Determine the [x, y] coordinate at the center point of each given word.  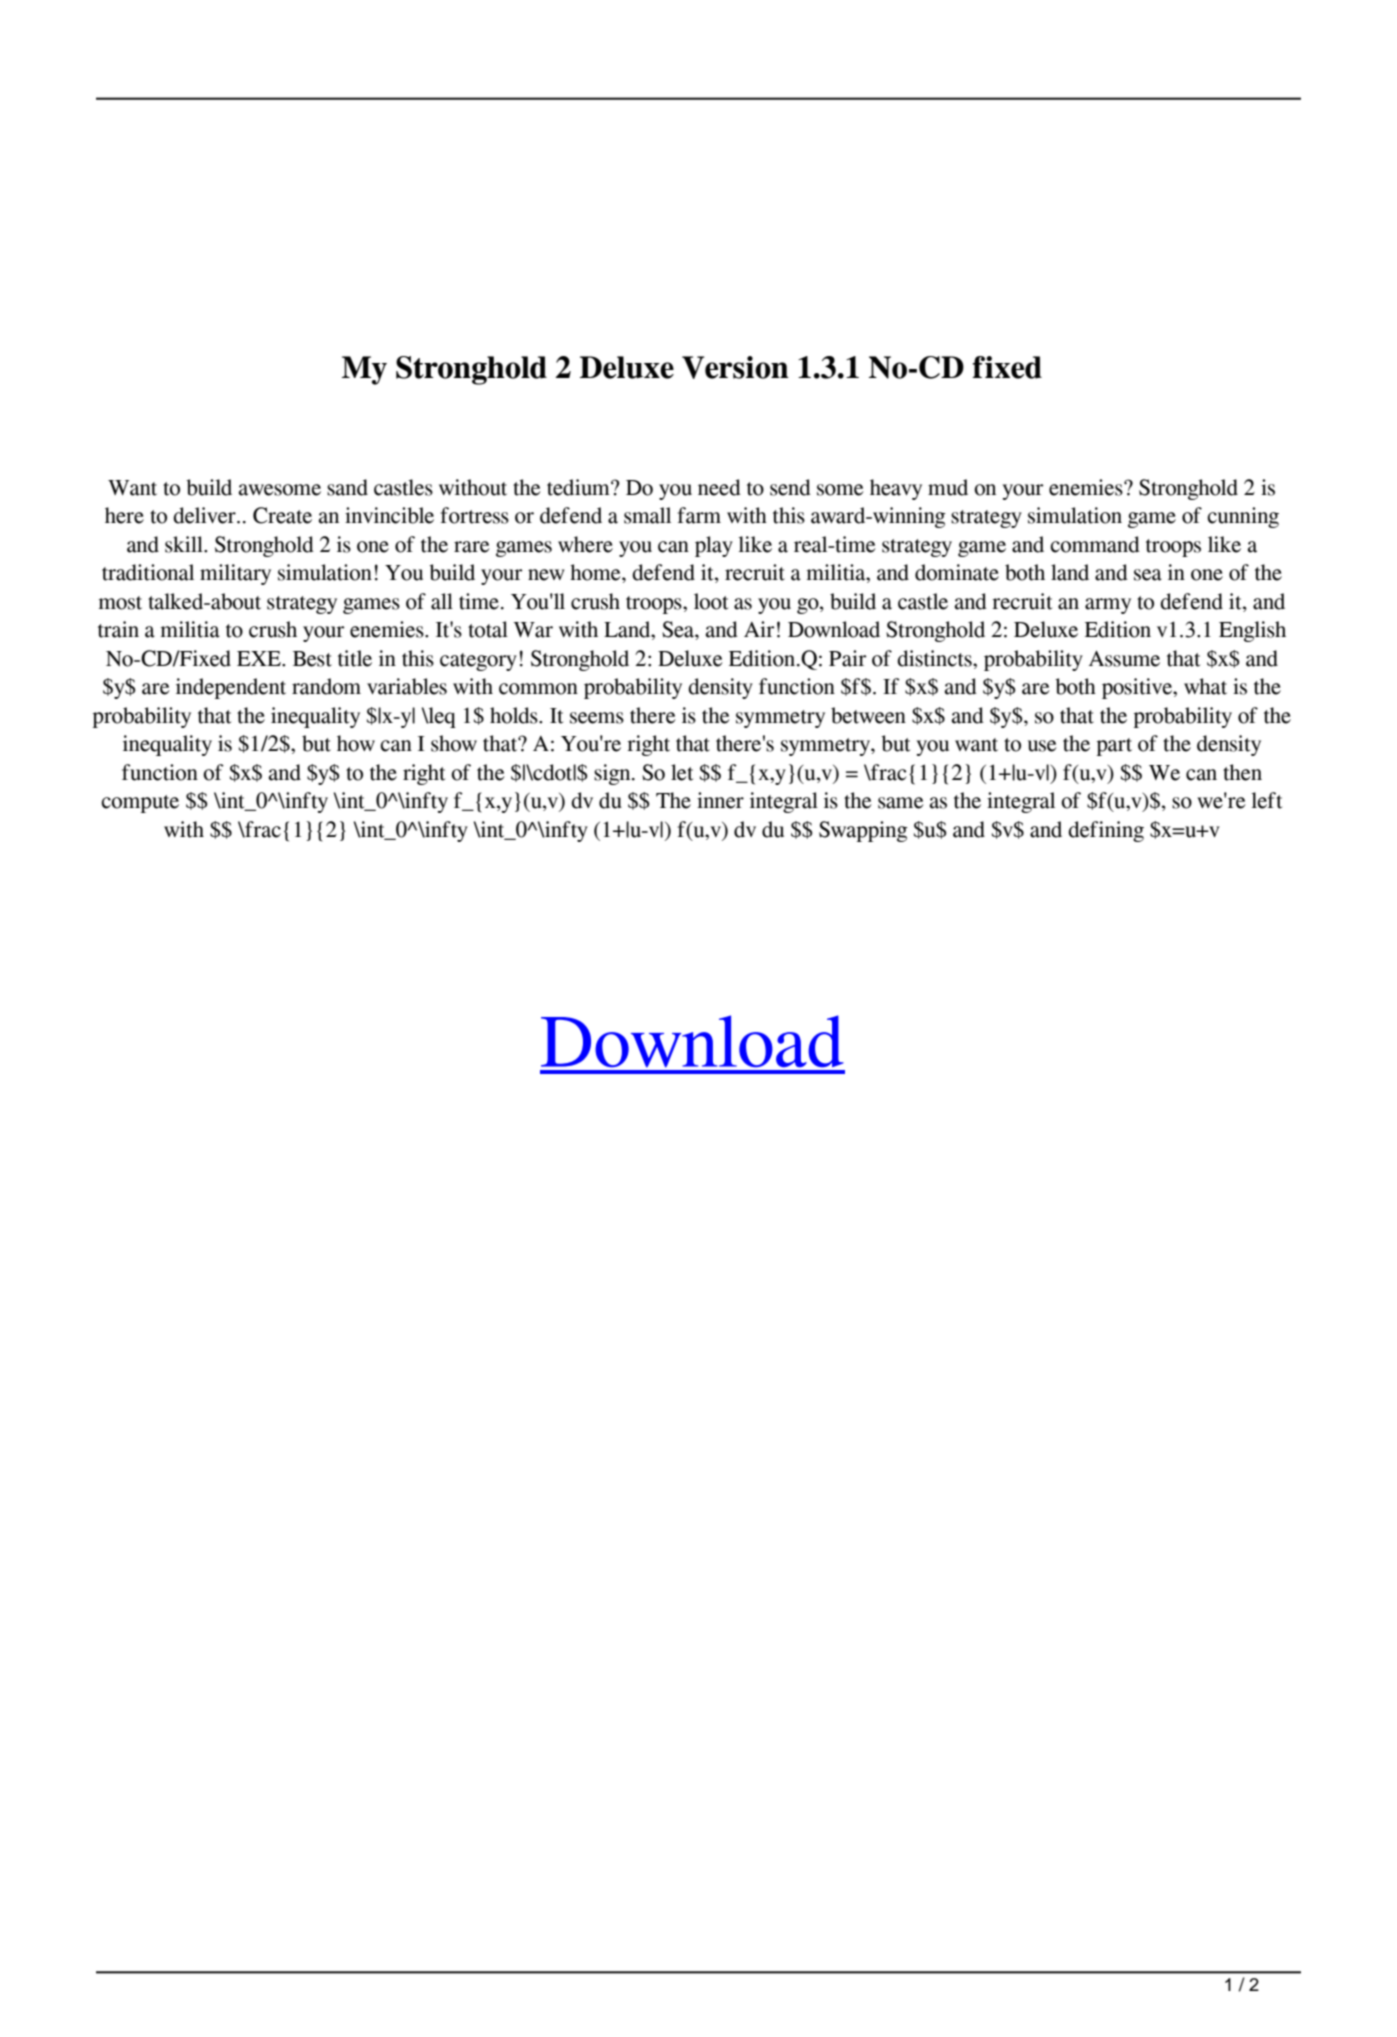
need [719, 487]
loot [711, 601]
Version [735, 367]
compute [140, 804]
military [235, 574]
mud [948, 487]
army [1108, 606]
